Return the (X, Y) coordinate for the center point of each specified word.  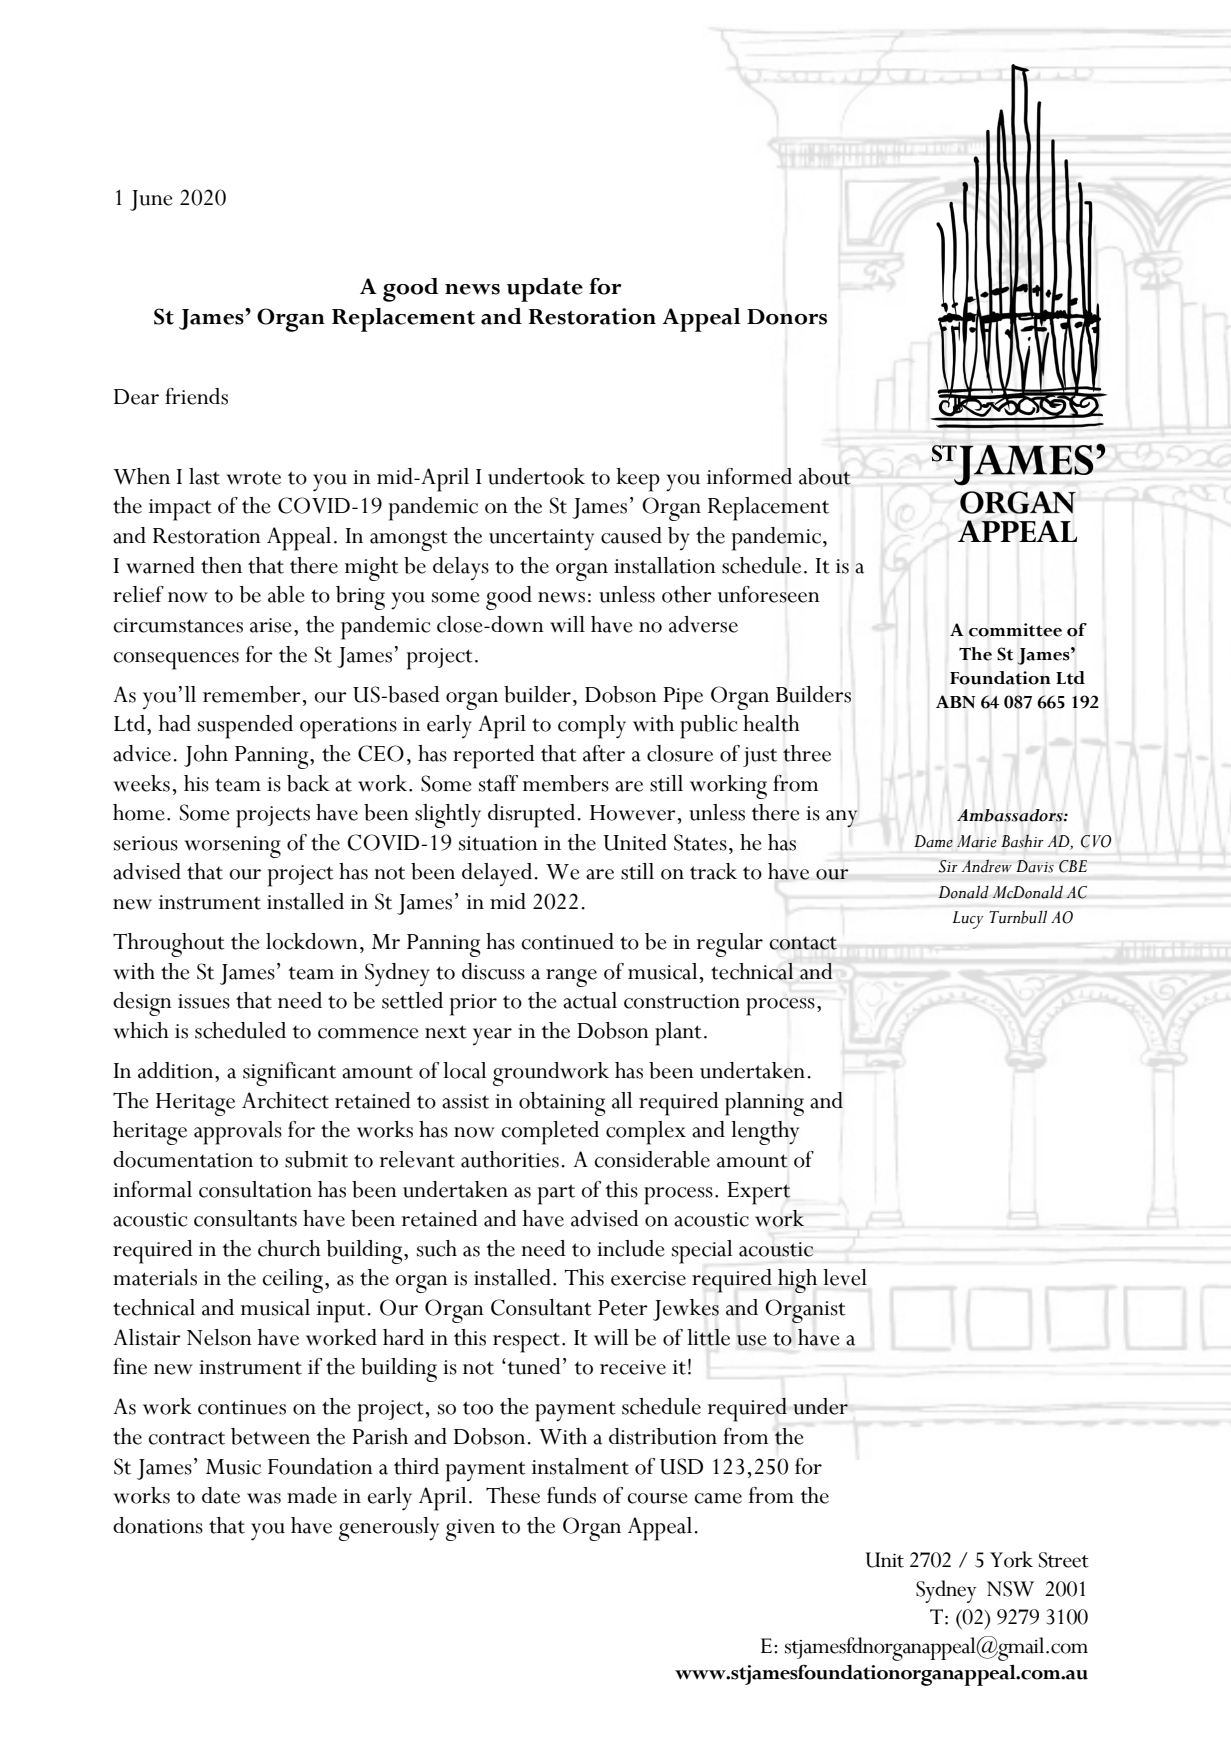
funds (571, 1495)
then (221, 565)
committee (1015, 630)
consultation (255, 1189)
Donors (787, 317)
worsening (232, 847)
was (264, 1498)
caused (631, 535)
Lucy (968, 920)
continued (567, 941)
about (825, 476)
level (845, 1277)
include (631, 1248)
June (151, 200)
